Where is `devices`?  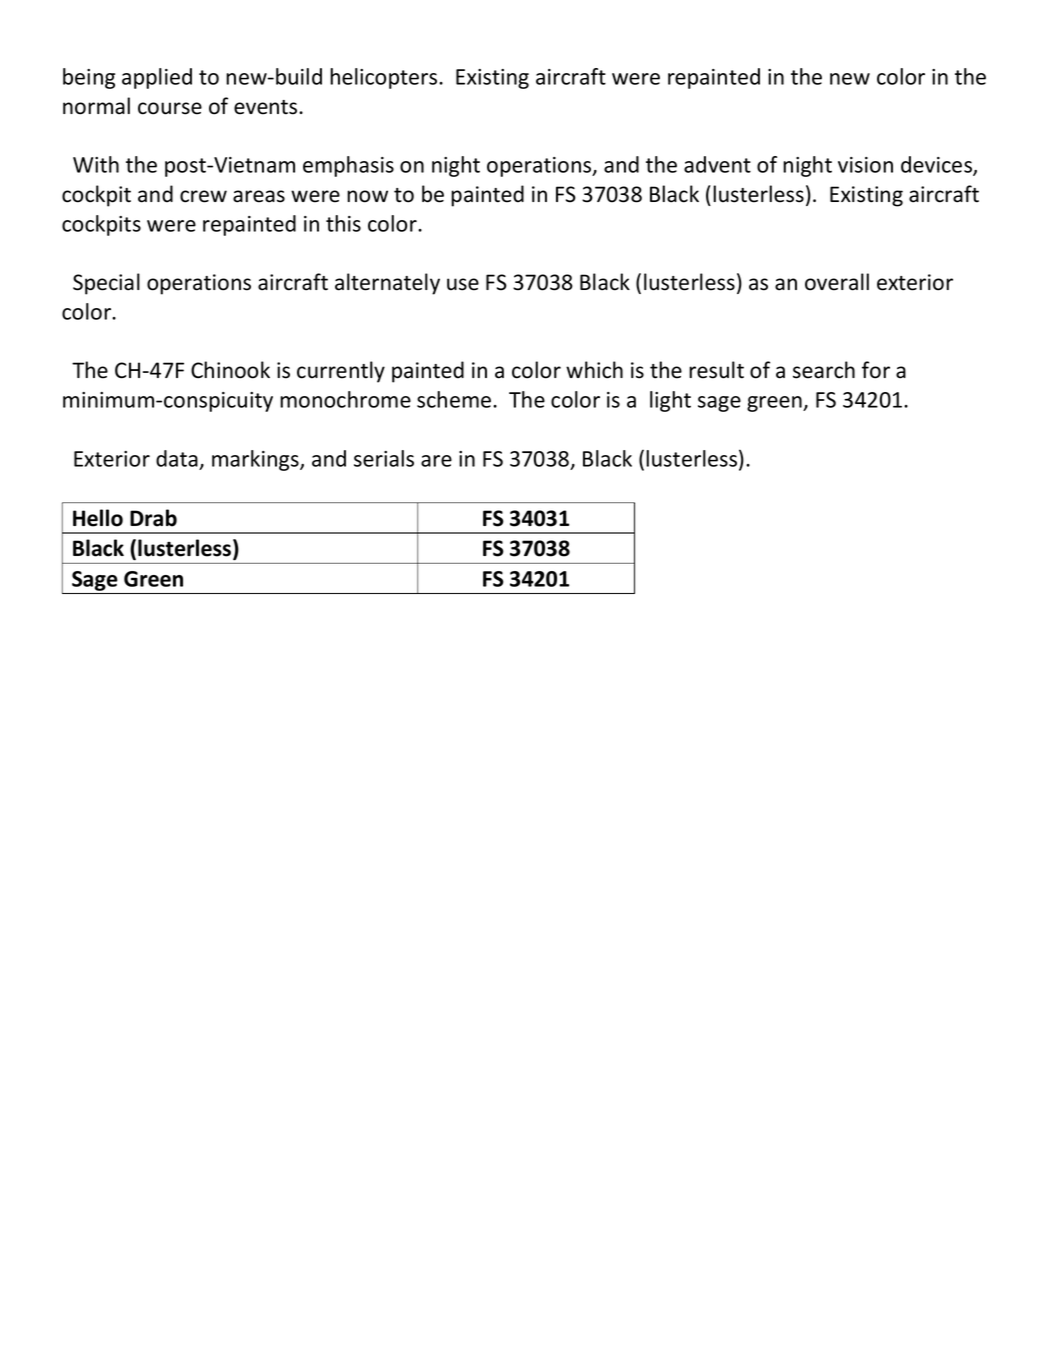
devices is located at coordinates (937, 166).
